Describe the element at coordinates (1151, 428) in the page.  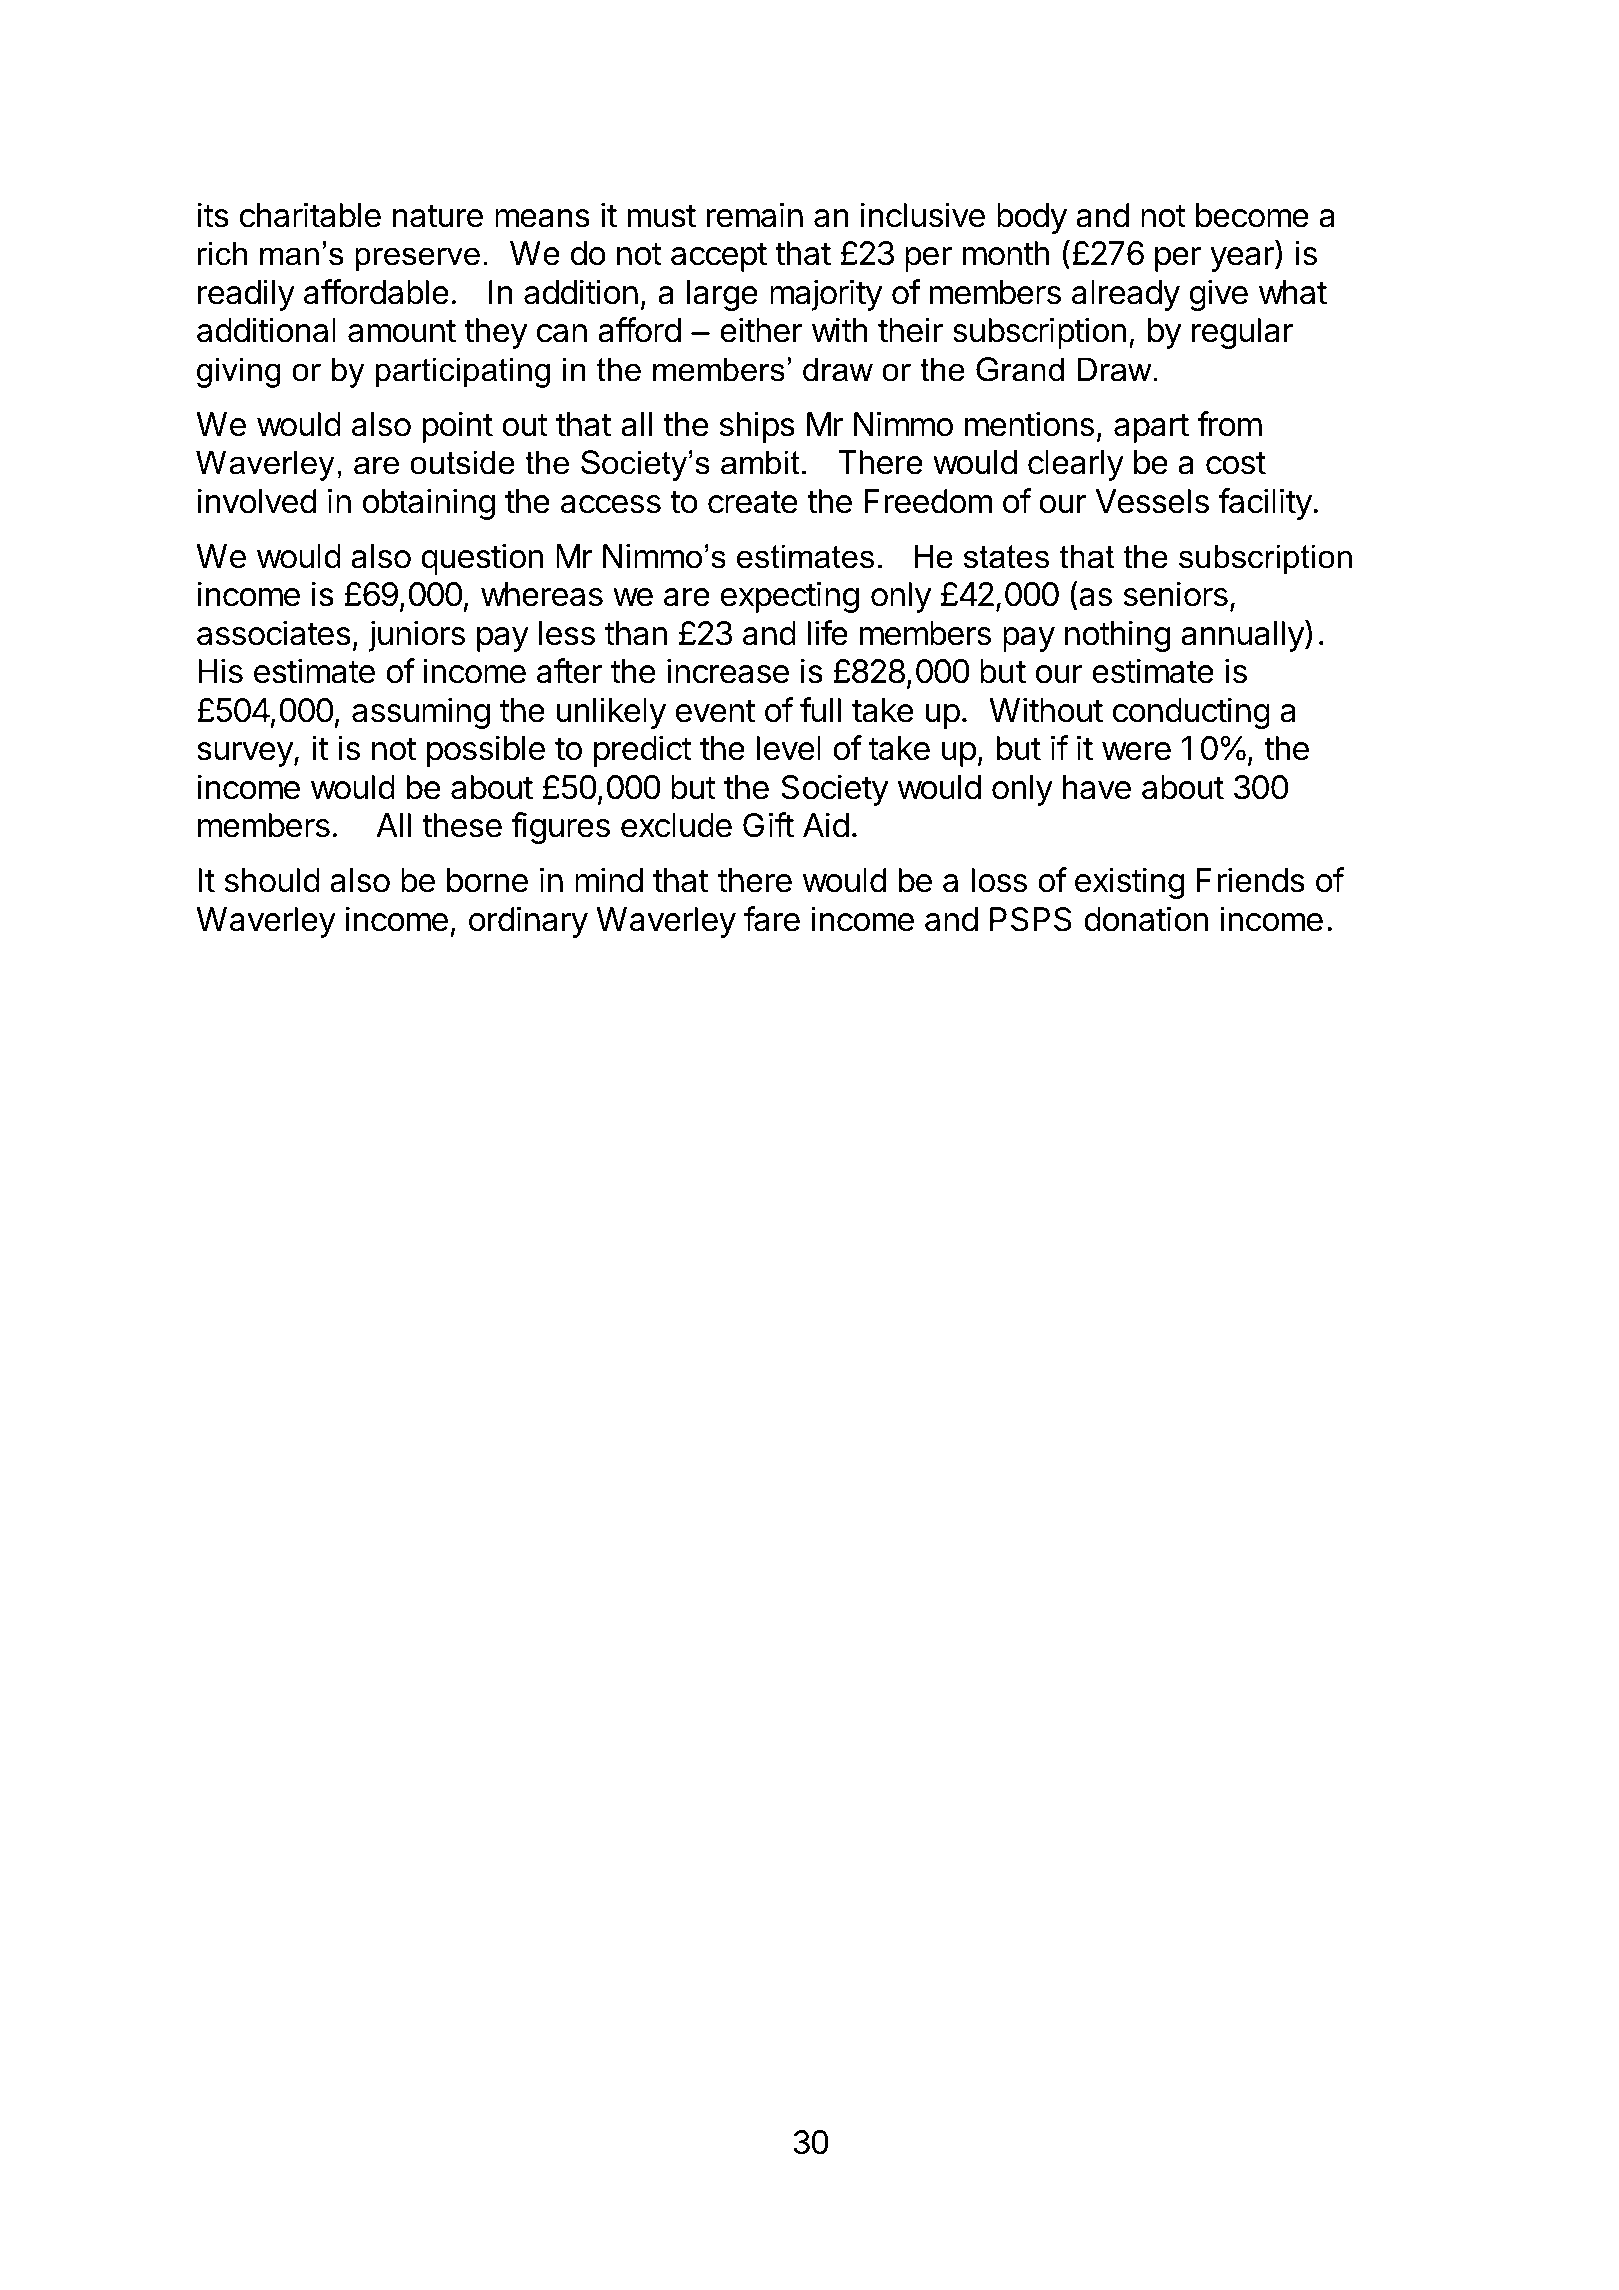
I see `apart` at that location.
